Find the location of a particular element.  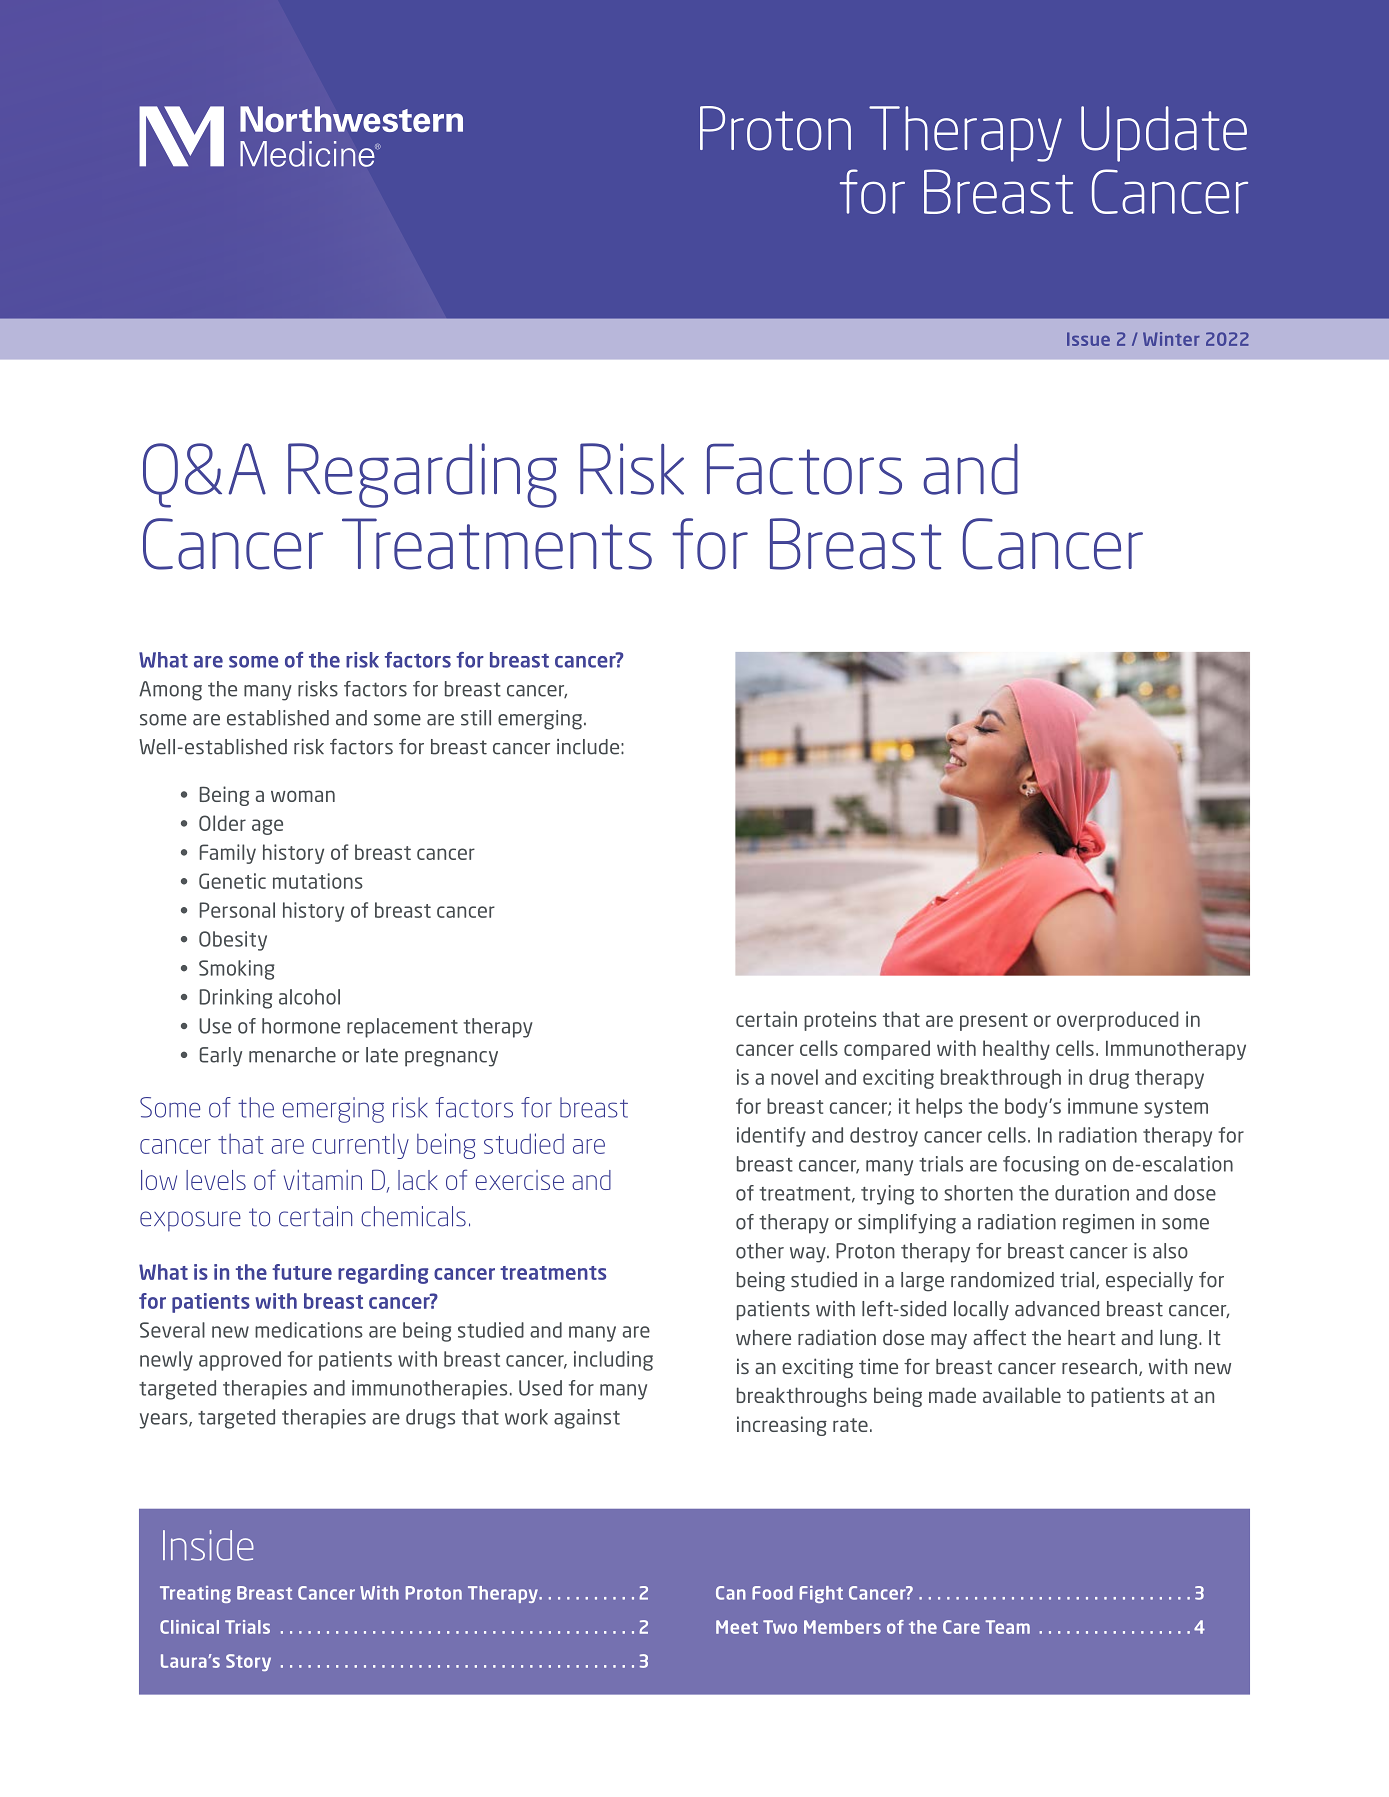

Treating is located at coordinates (195, 1594).
